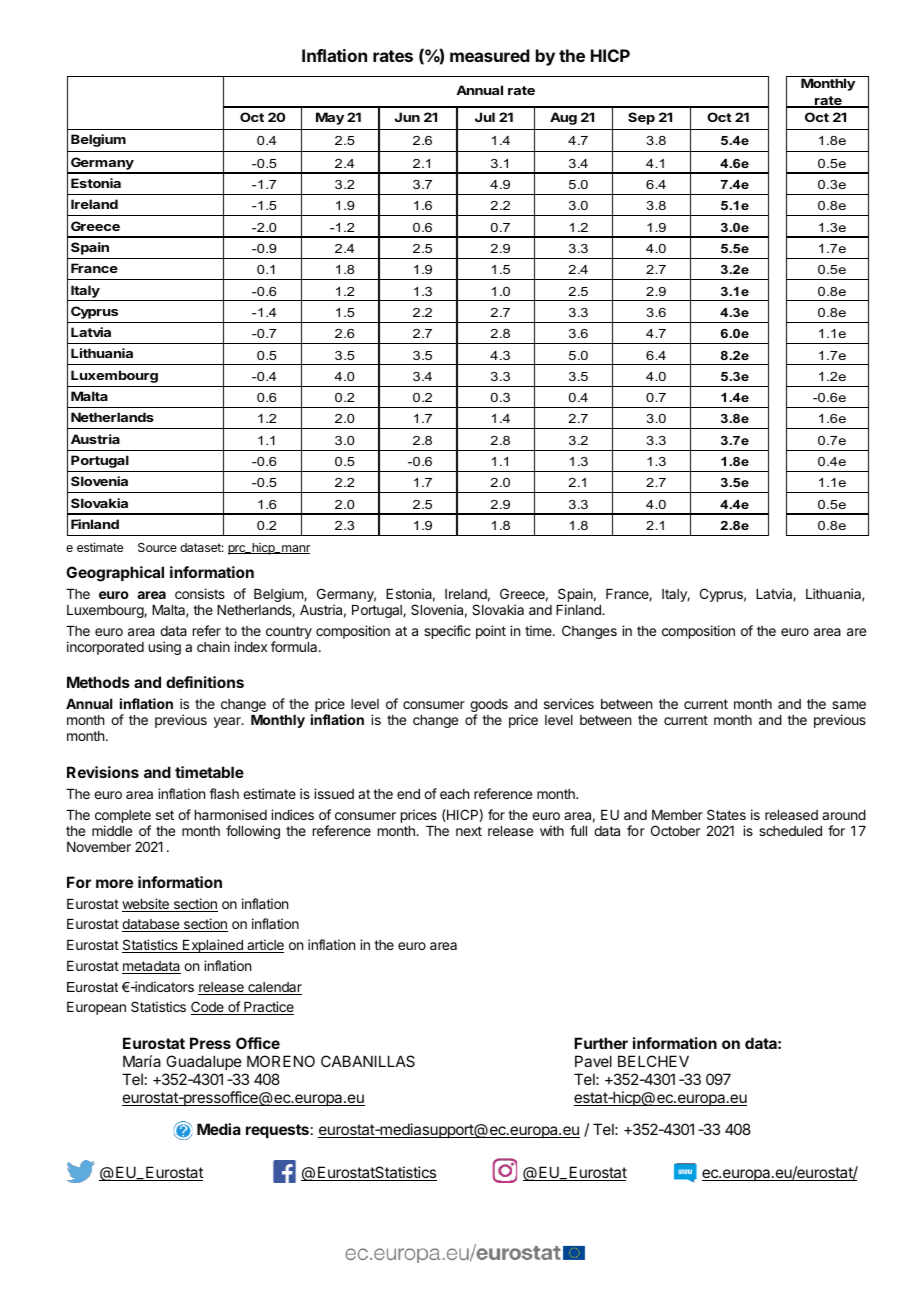 This page has width=924, height=1307. Describe the element at coordinates (231, 814) in the page. I see `harmonised` at that location.
